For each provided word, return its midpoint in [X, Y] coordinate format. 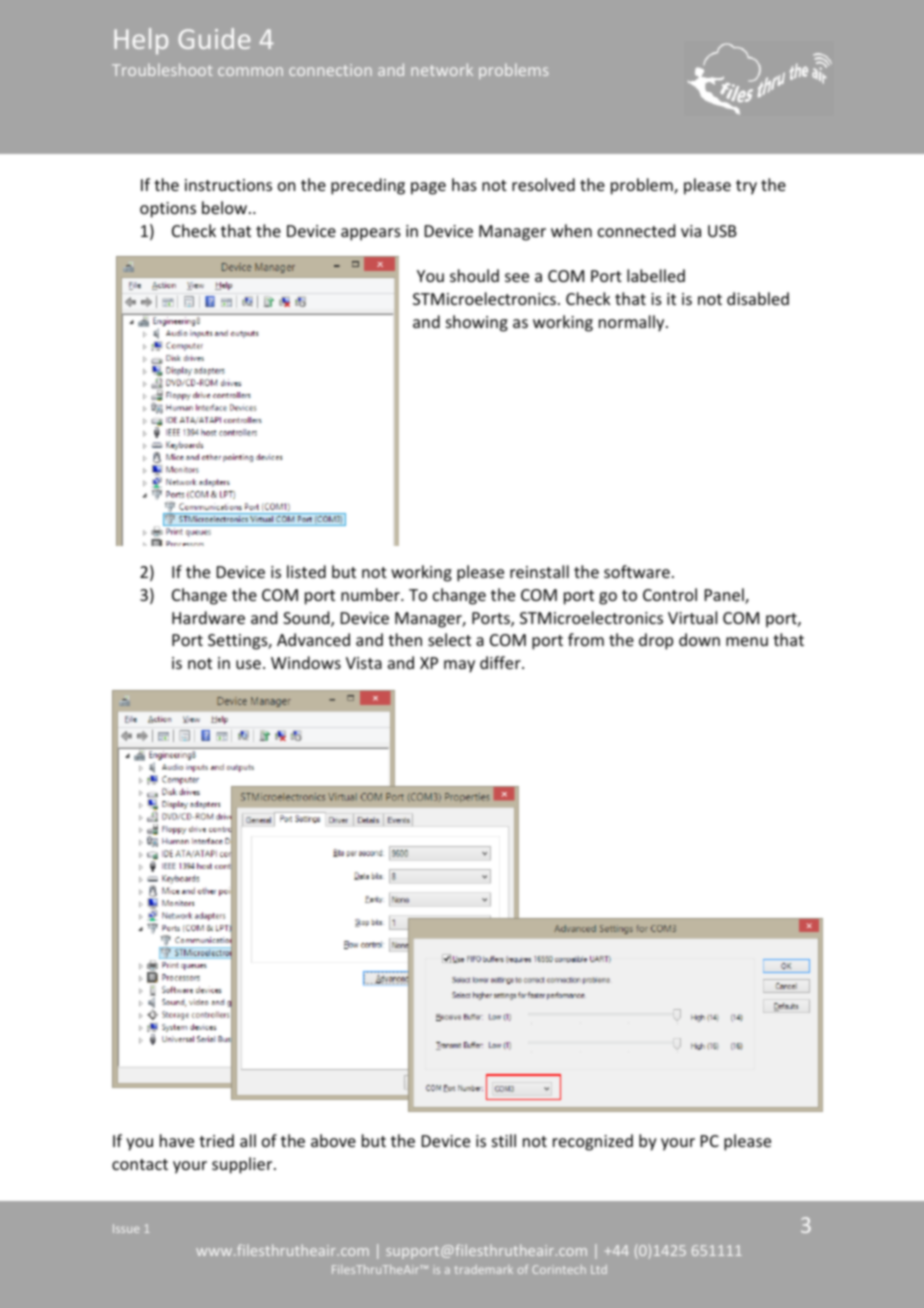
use [248, 664]
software [637, 571]
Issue [126, 1228]
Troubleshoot [162, 69]
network [442, 69]
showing [477, 323]
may [459, 666]
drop [656, 641]
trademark [484, 1269]
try [746, 187]
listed [306, 571]
